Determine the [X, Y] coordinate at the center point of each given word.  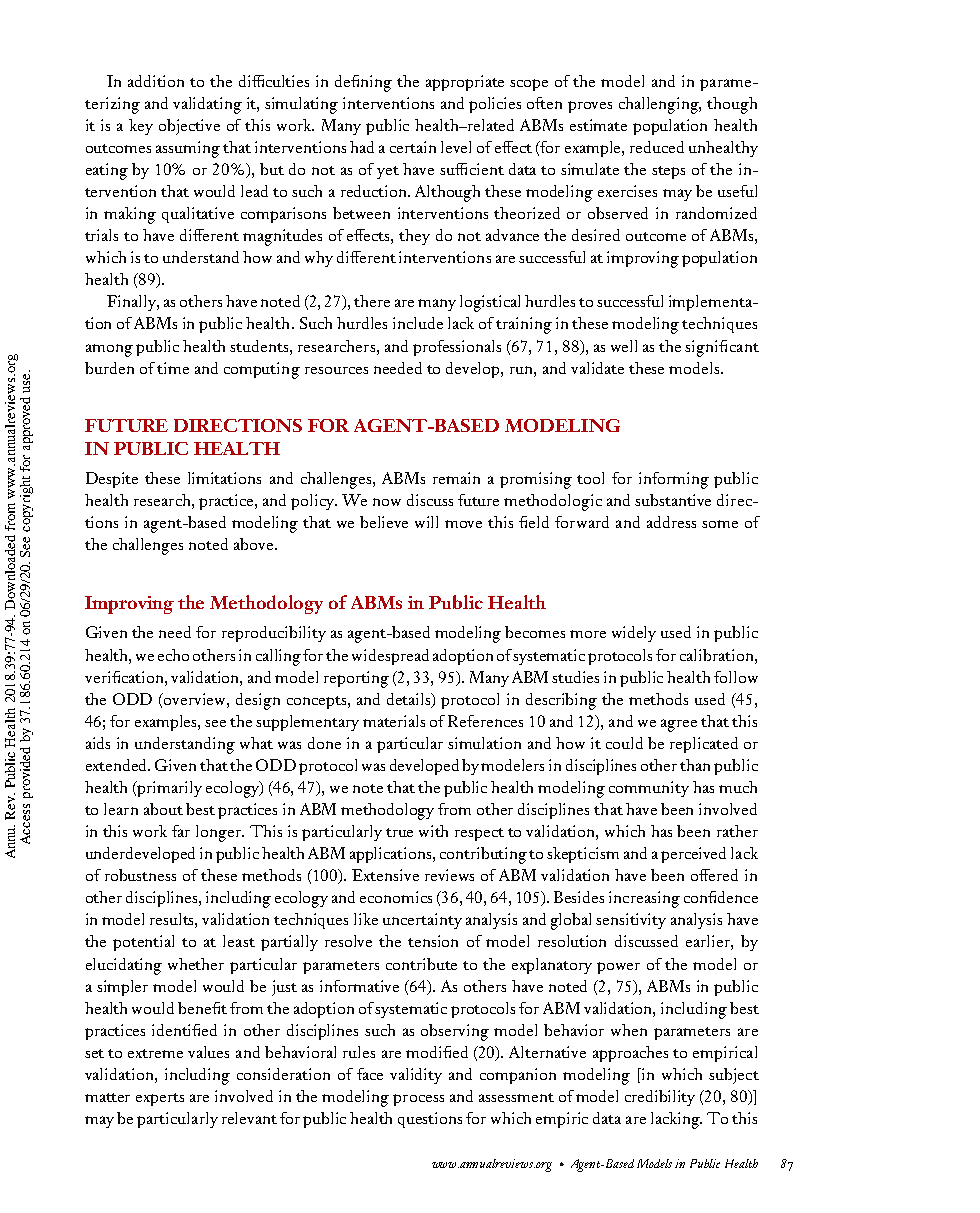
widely [634, 634]
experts [160, 1099]
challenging [660, 105]
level [456, 147]
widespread [390, 657]
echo [173, 655]
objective [189, 127]
